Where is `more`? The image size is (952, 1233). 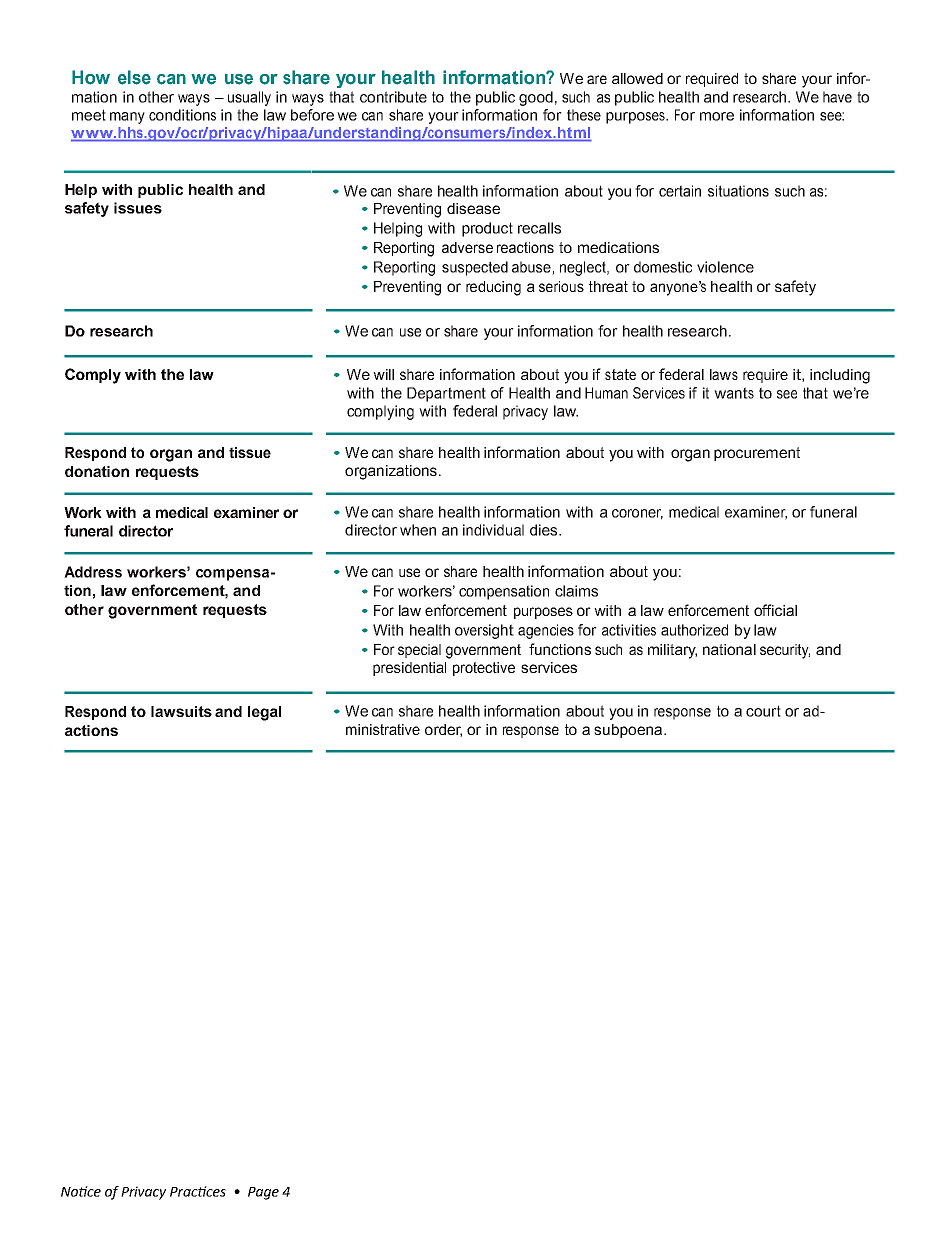
more is located at coordinates (717, 116).
